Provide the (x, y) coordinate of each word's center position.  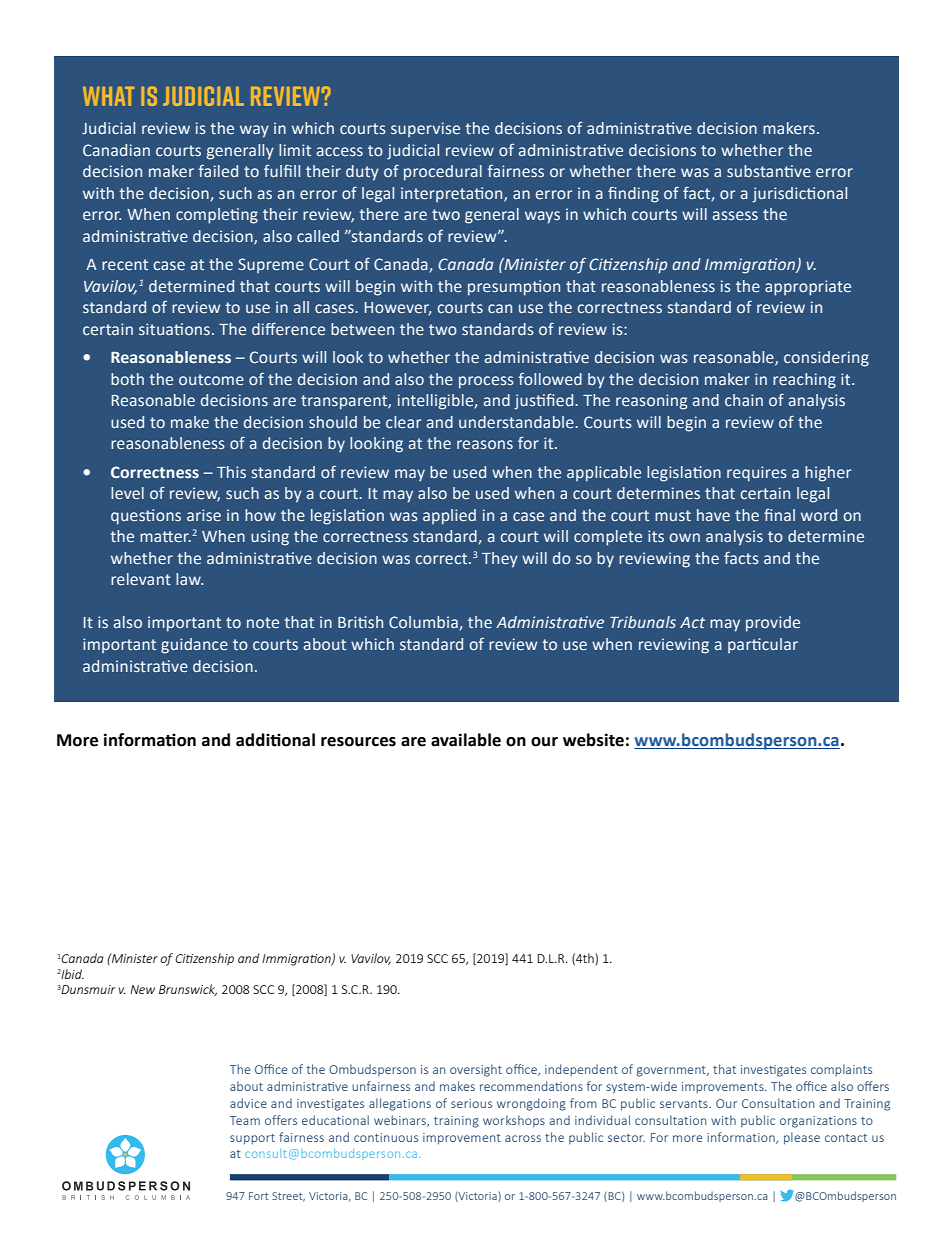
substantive (769, 171)
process (486, 382)
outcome (211, 380)
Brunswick (188, 990)
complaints (841, 1070)
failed (218, 171)
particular (763, 645)
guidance (194, 646)
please (802, 1138)
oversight (476, 1070)
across (523, 1138)
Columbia (424, 623)
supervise (425, 129)
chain (744, 400)
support (252, 1139)
